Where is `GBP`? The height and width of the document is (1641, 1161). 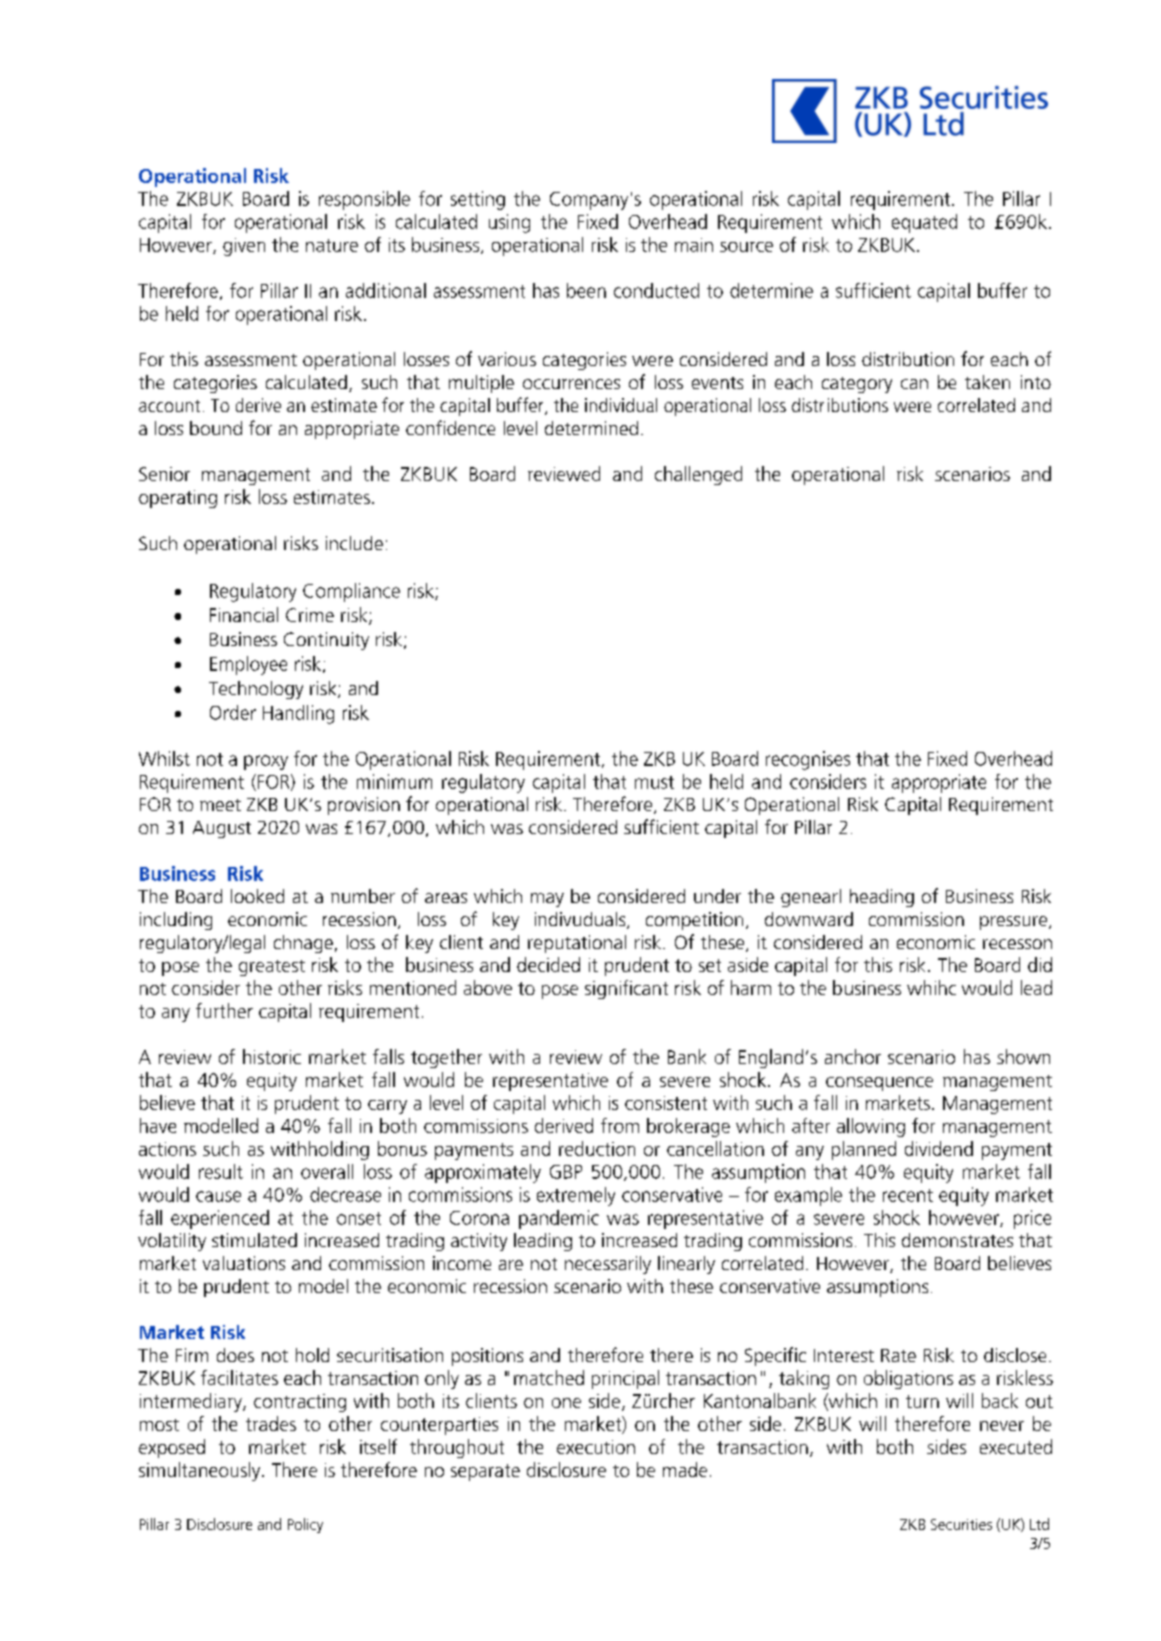
GBP is located at coordinates (566, 1172).
